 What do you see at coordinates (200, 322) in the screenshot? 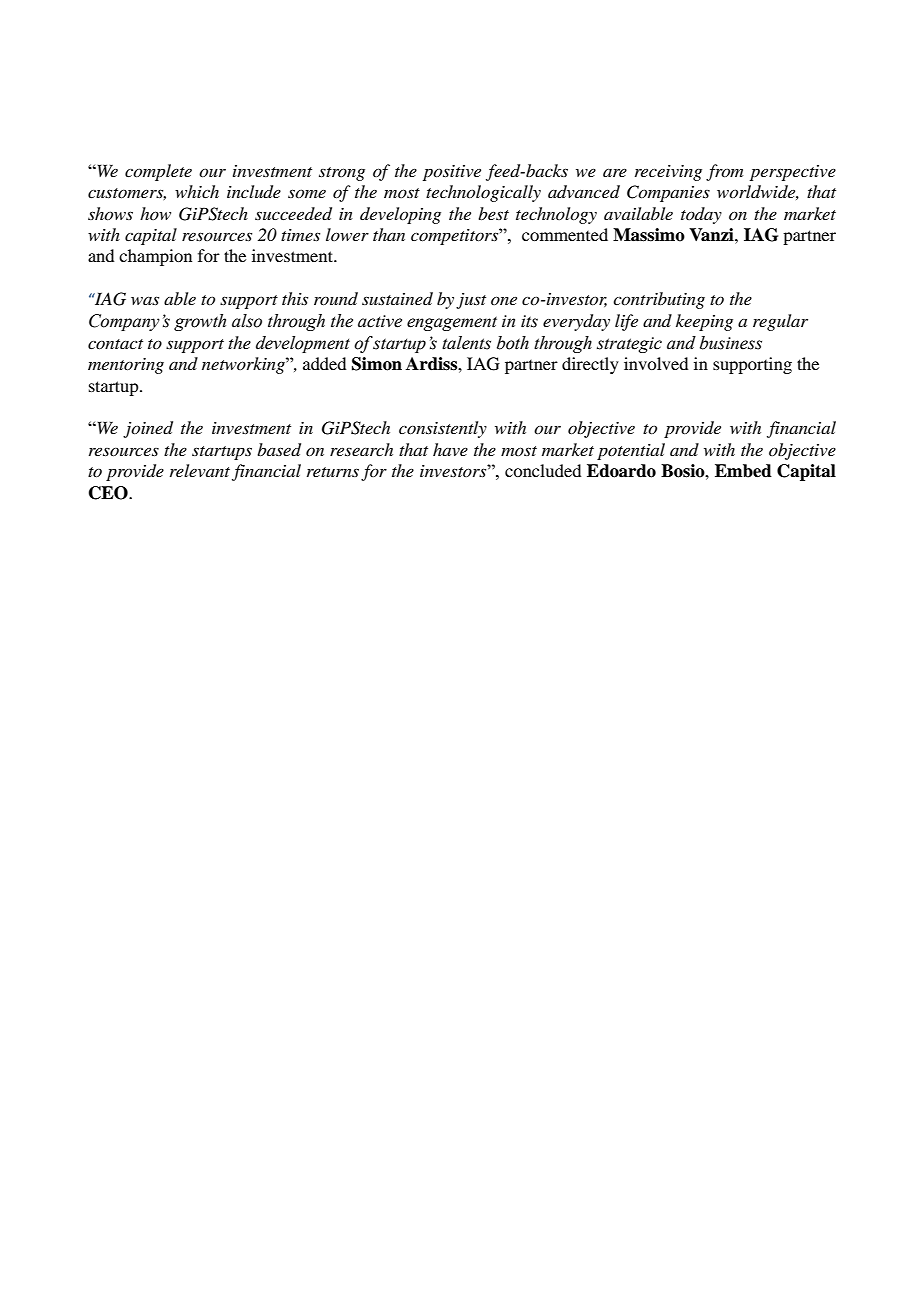
I see `growth` at bounding box center [200, 322].
